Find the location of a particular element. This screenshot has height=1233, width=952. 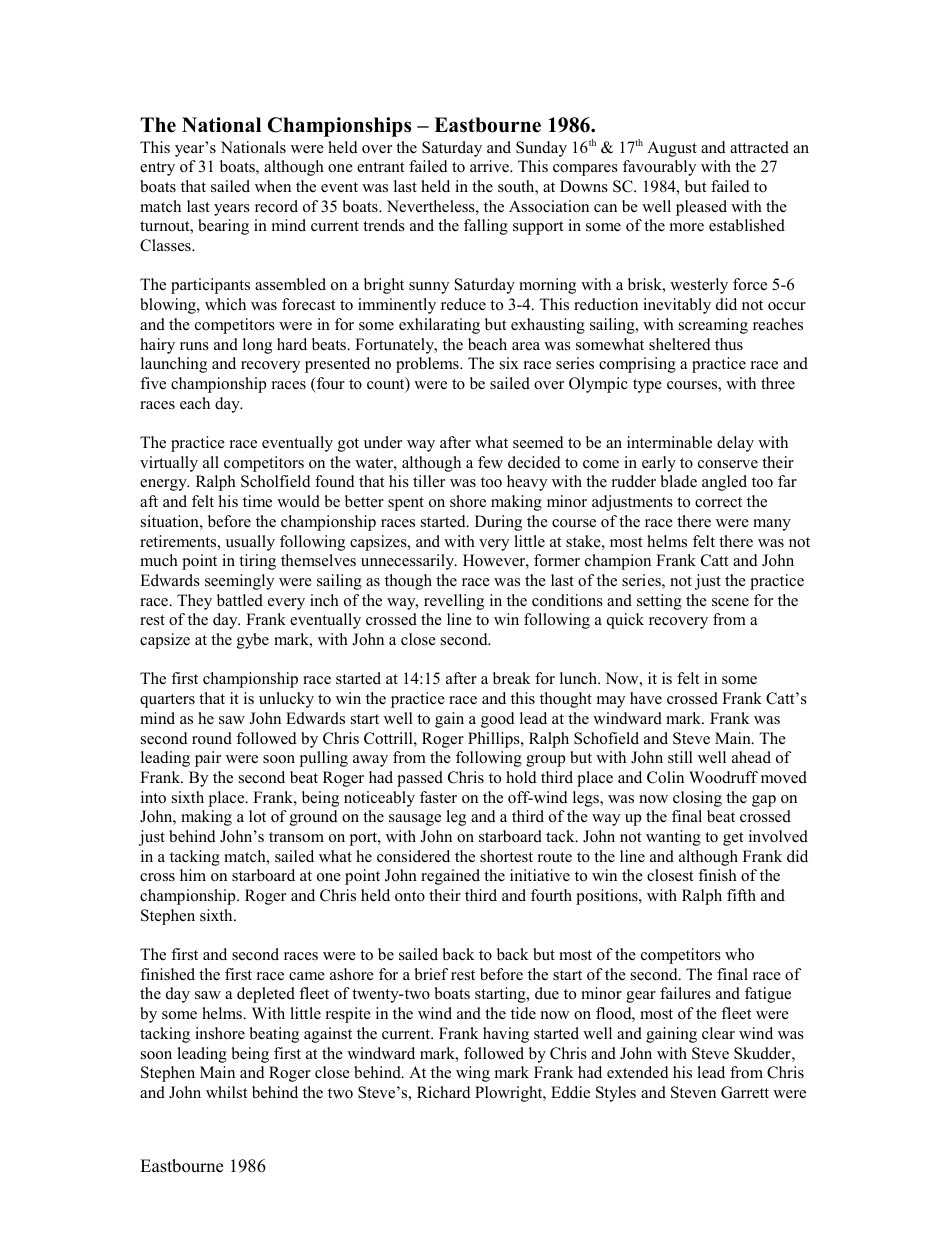

Woodruff is located at coordinates (723, 777).
